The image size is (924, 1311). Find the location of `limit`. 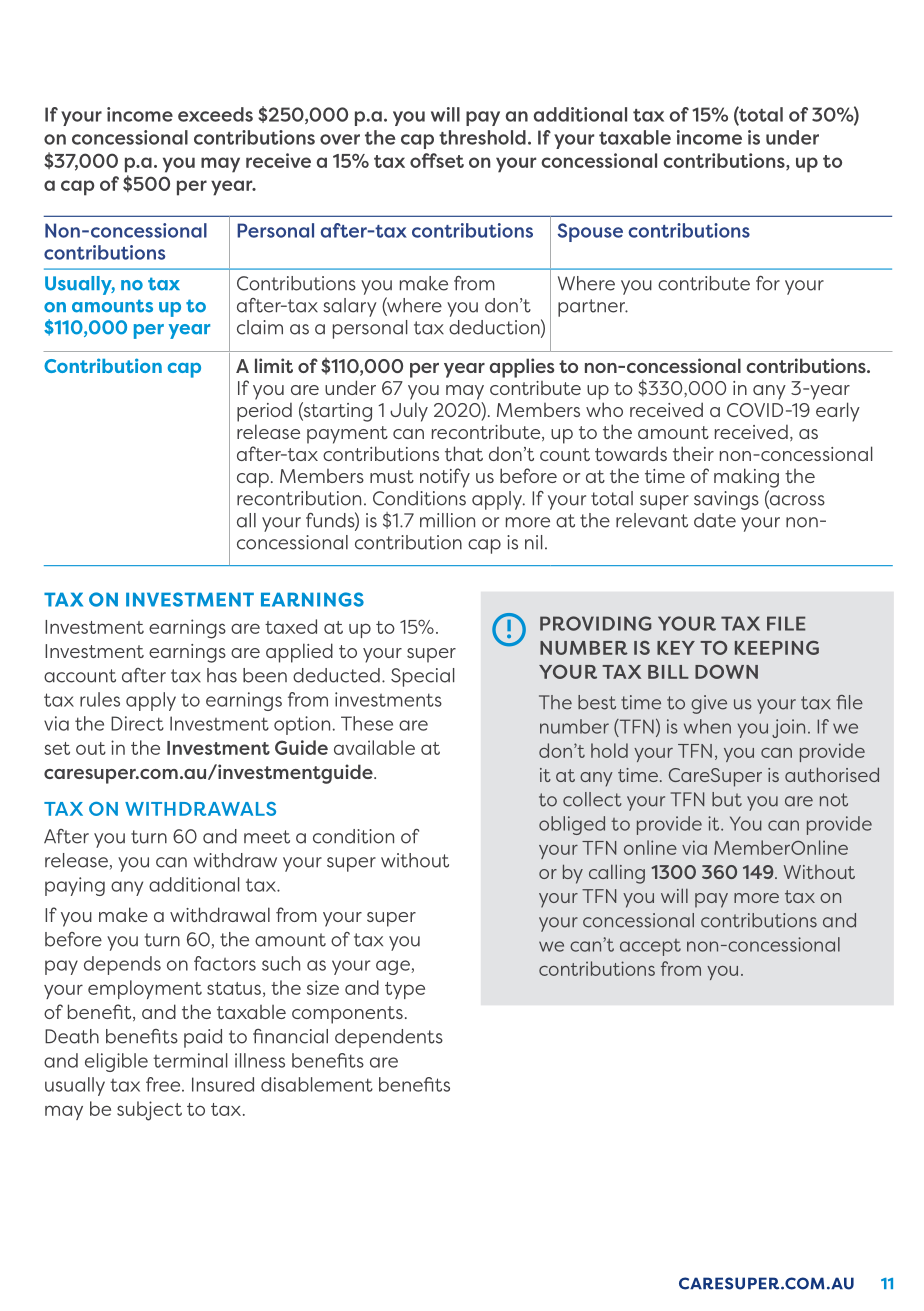

limit is located at coordinates (274, 365).
